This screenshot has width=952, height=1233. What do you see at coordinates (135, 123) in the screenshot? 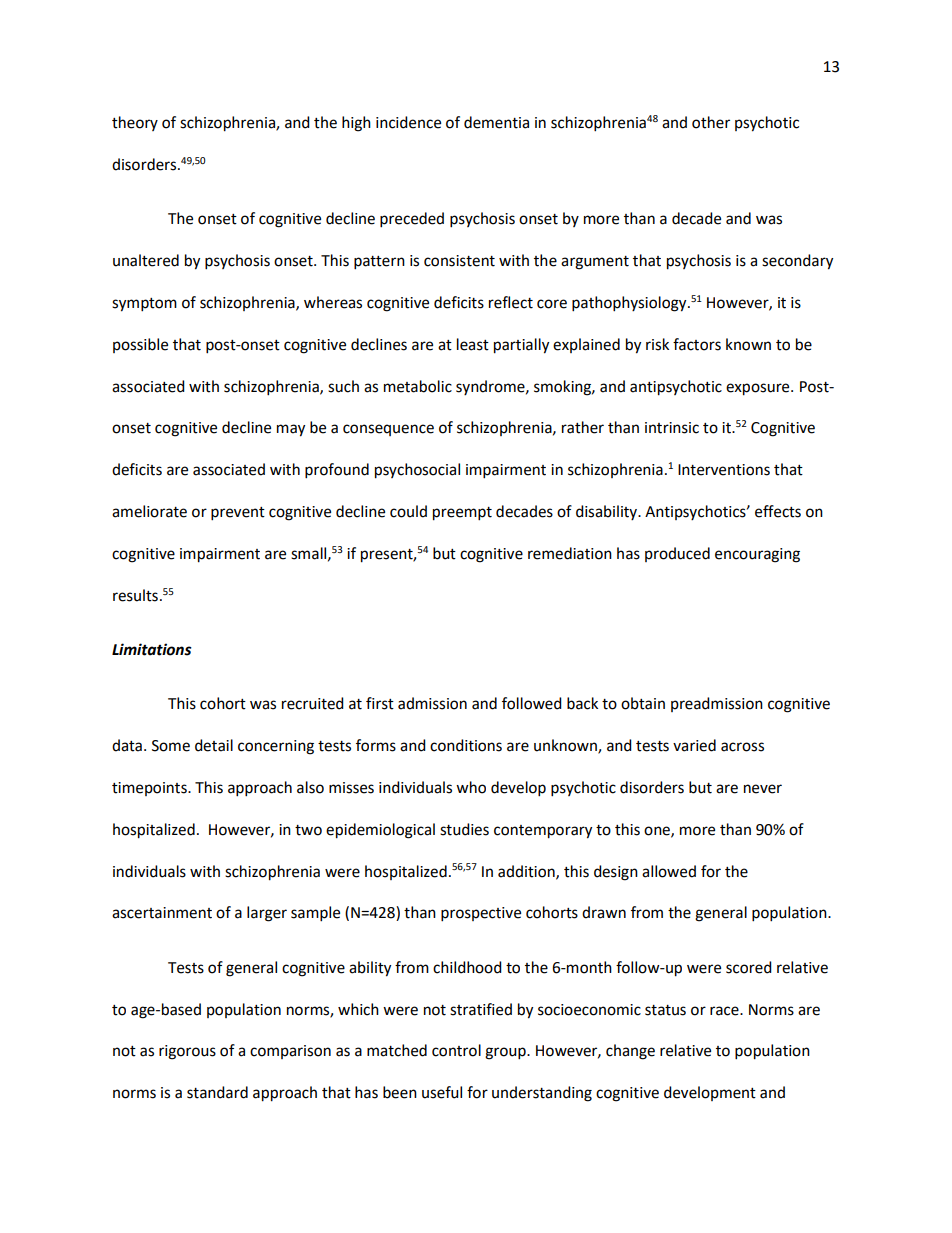
I see `theory` at bounding box center [135, 123].
